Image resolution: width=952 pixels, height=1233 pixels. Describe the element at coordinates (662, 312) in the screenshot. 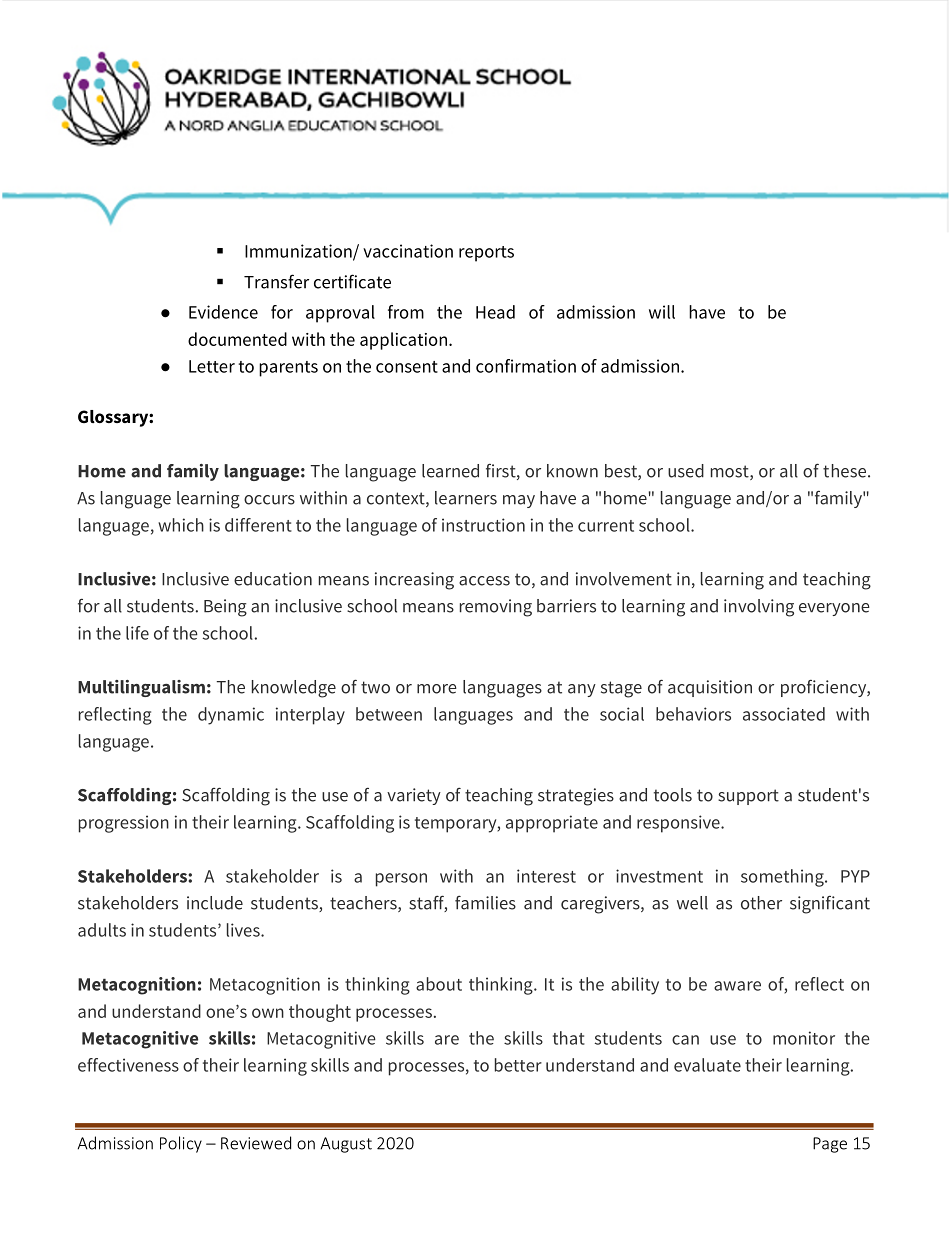

I see `will` at that location.
